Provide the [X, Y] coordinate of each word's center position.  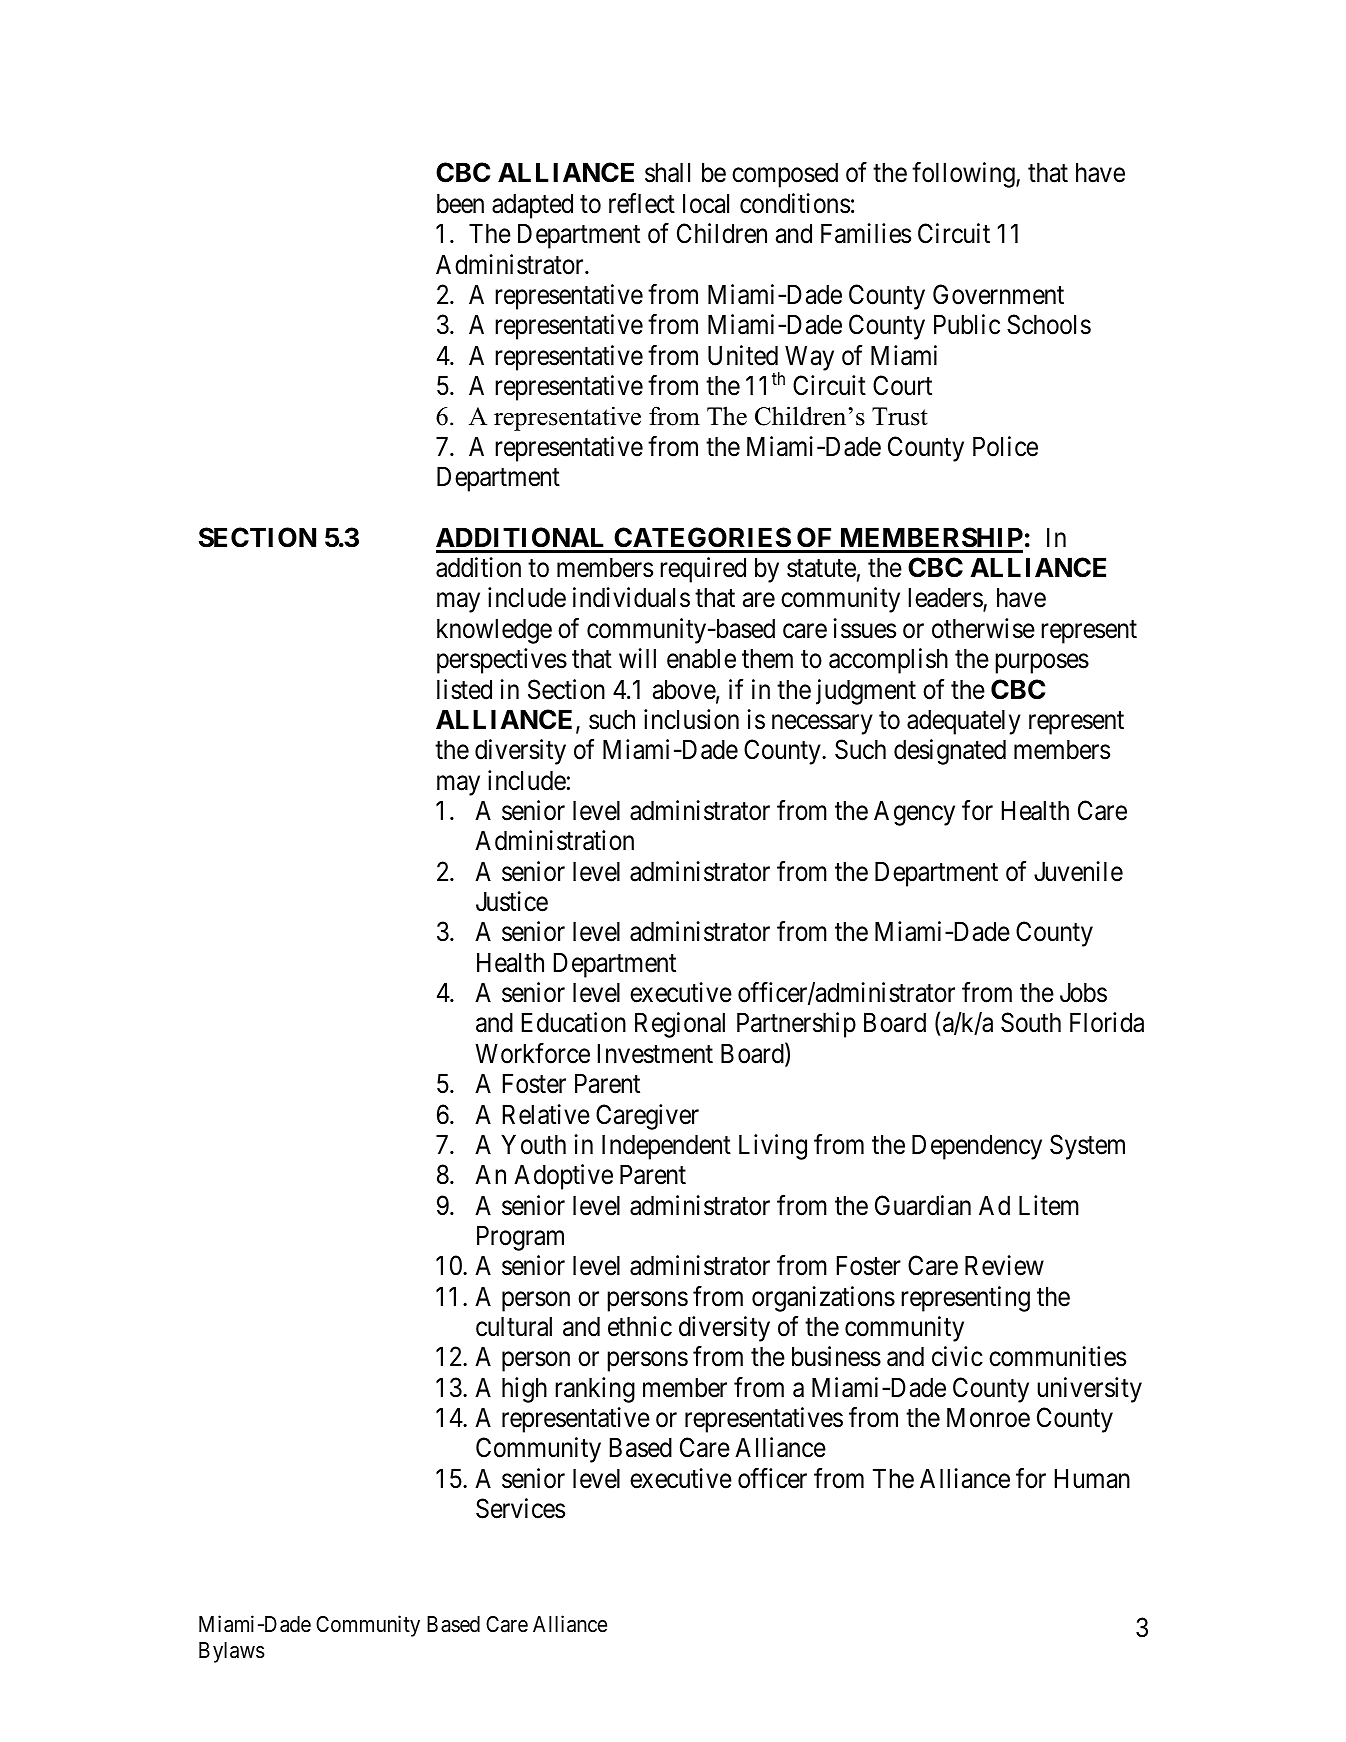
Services [520, 1508]
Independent [666, 1147]
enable [701, 658]
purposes [1042, 664]
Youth [533, 1144]
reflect [642, 203]
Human [1092, 1478]
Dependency [977, 1147]
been [460, 203]
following [964, 175]
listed [464, 689]
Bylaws [232, 1652]
